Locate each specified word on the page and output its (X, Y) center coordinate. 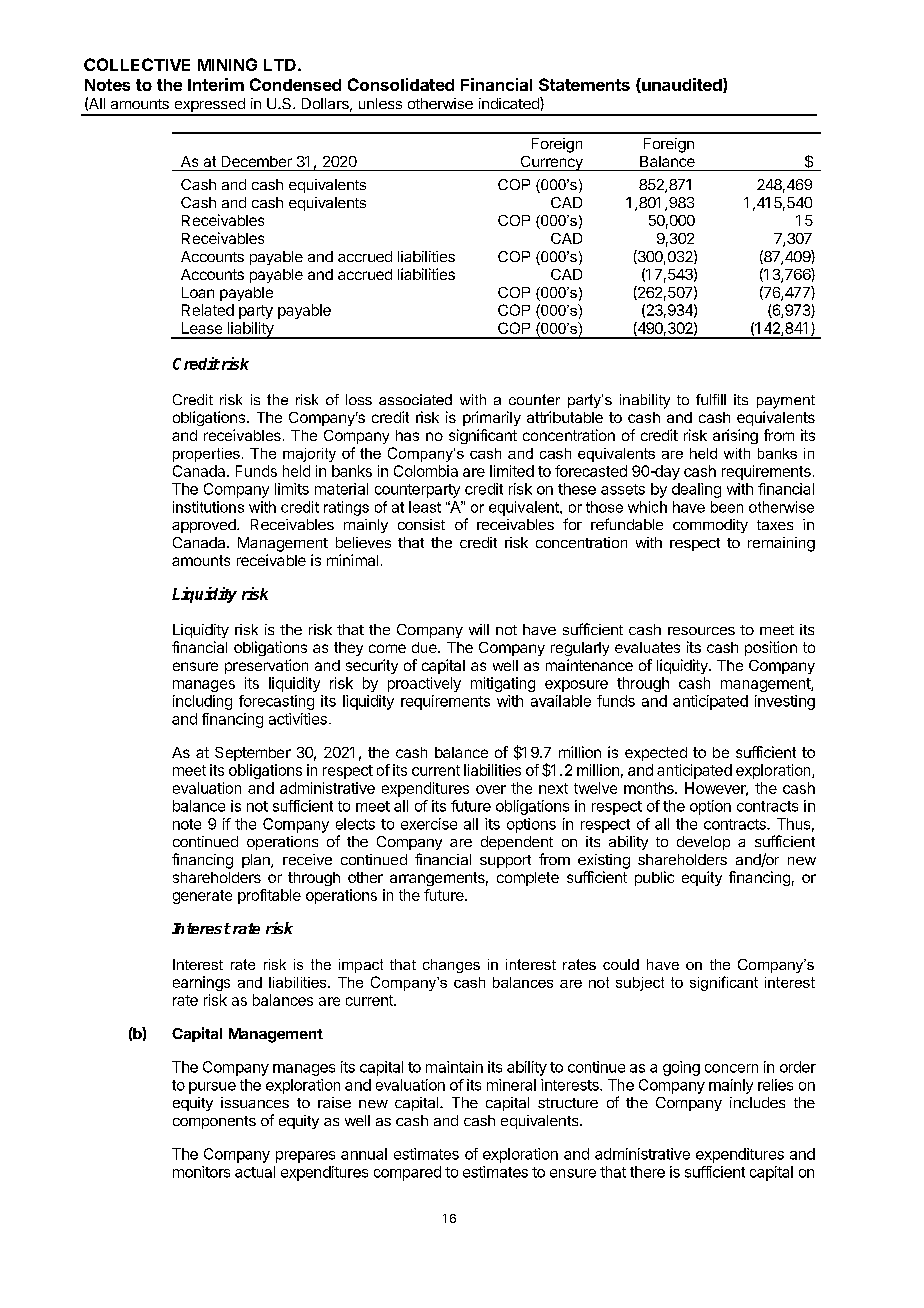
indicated (510, 103)
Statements (584, 84)
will (479, 629)
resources (701, 631)
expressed (209, 106)
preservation (266, 666)
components (214, 1122)
